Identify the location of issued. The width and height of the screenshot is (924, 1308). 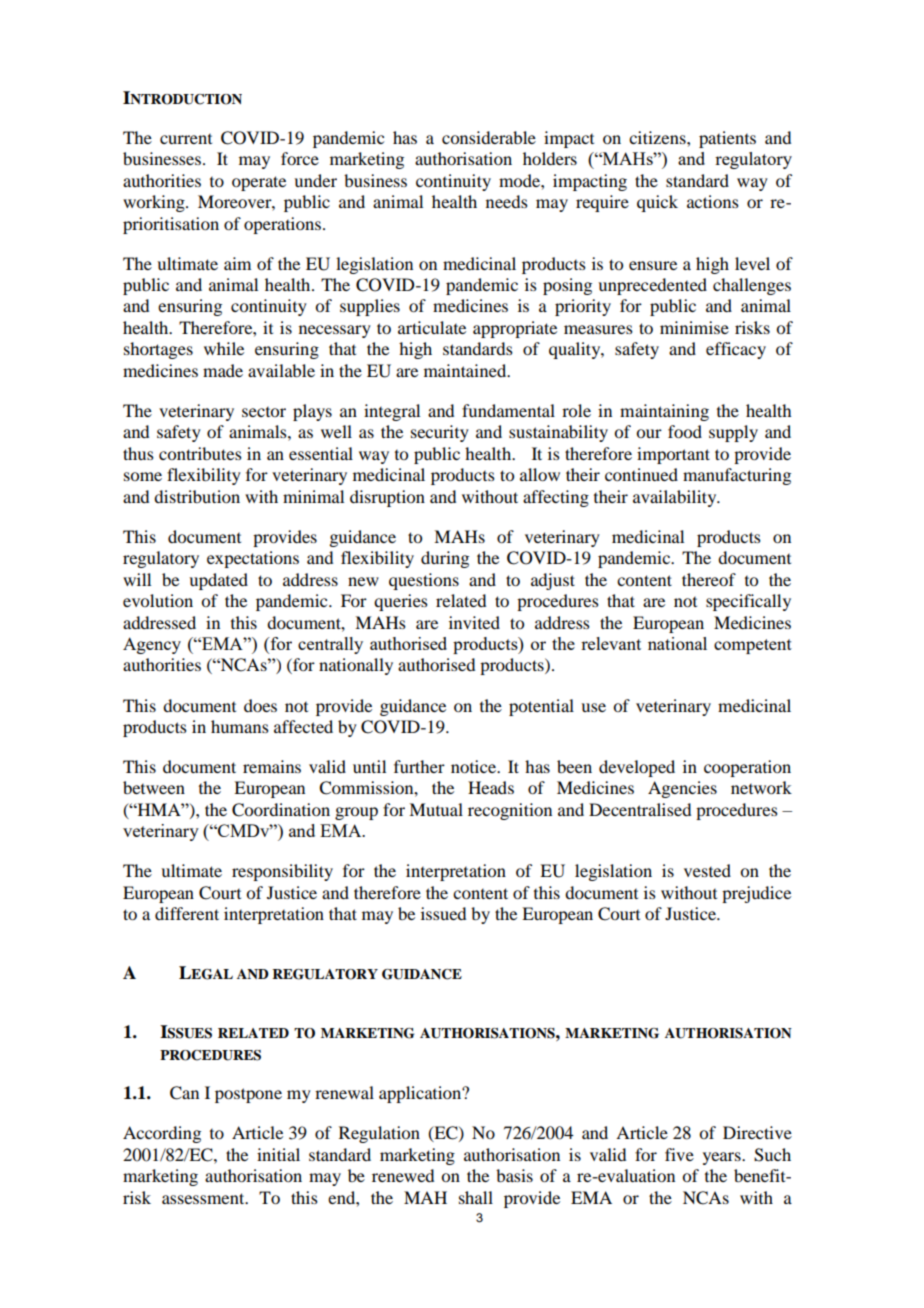
(443, 913).
